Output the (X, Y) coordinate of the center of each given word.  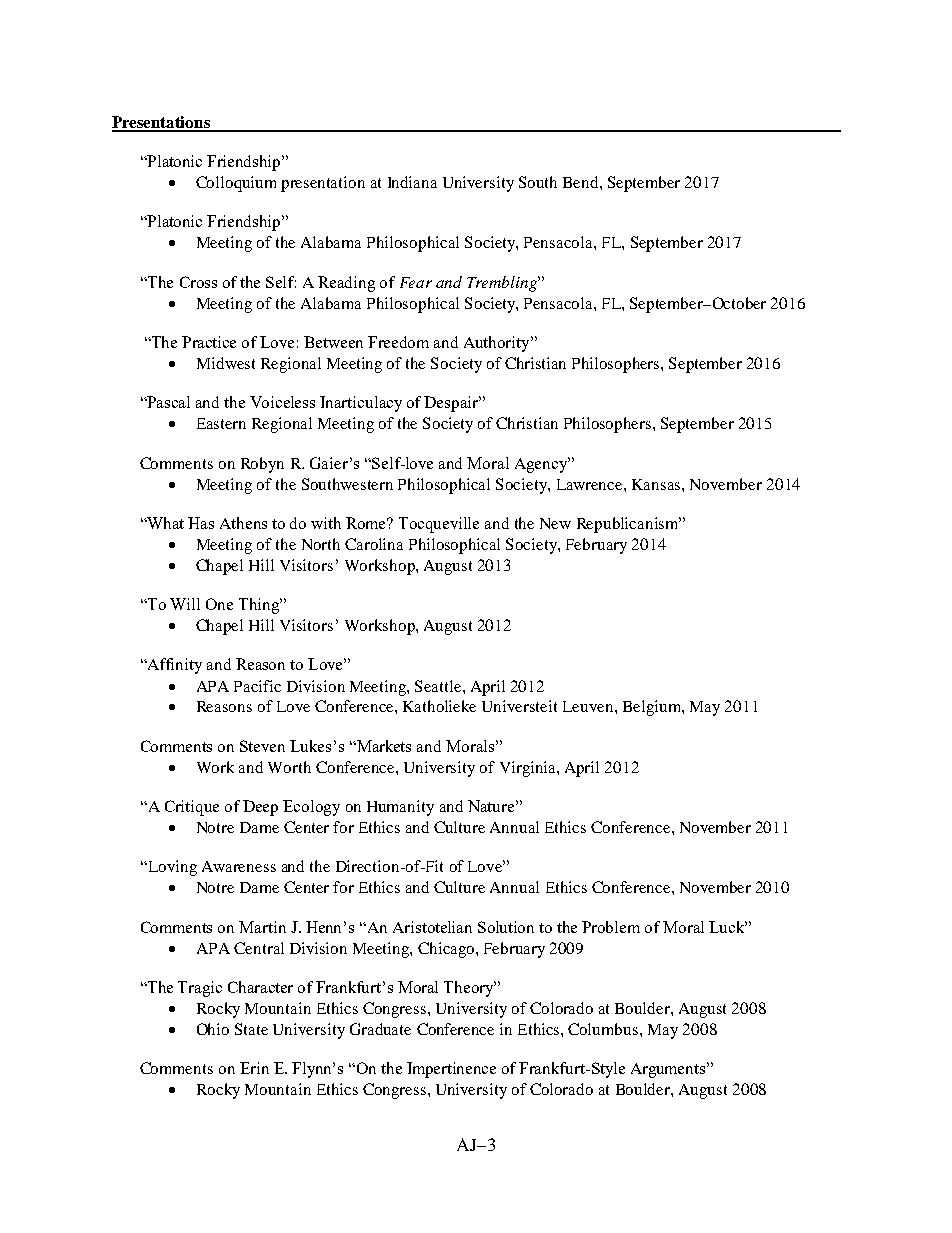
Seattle (439, 686)
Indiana (412, 182)
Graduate (380, 1029)
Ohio (213, 1029)
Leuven (589, 706)
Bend (582, 182)
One (219, 604)
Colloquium (236, 184)
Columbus (603, 1029)
